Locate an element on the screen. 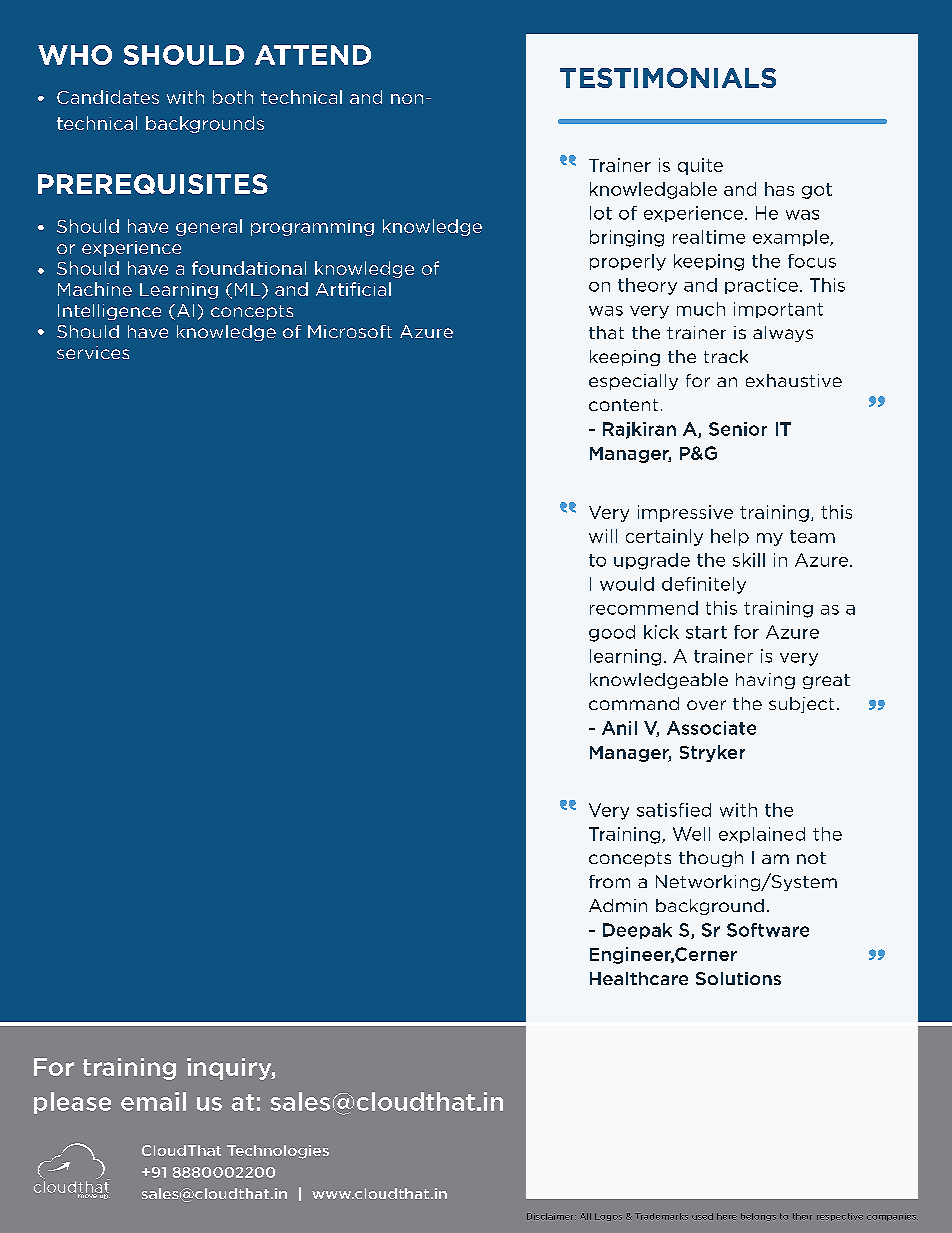 The image size is (952, 1233). move is located at coordinates (88, 1195).
